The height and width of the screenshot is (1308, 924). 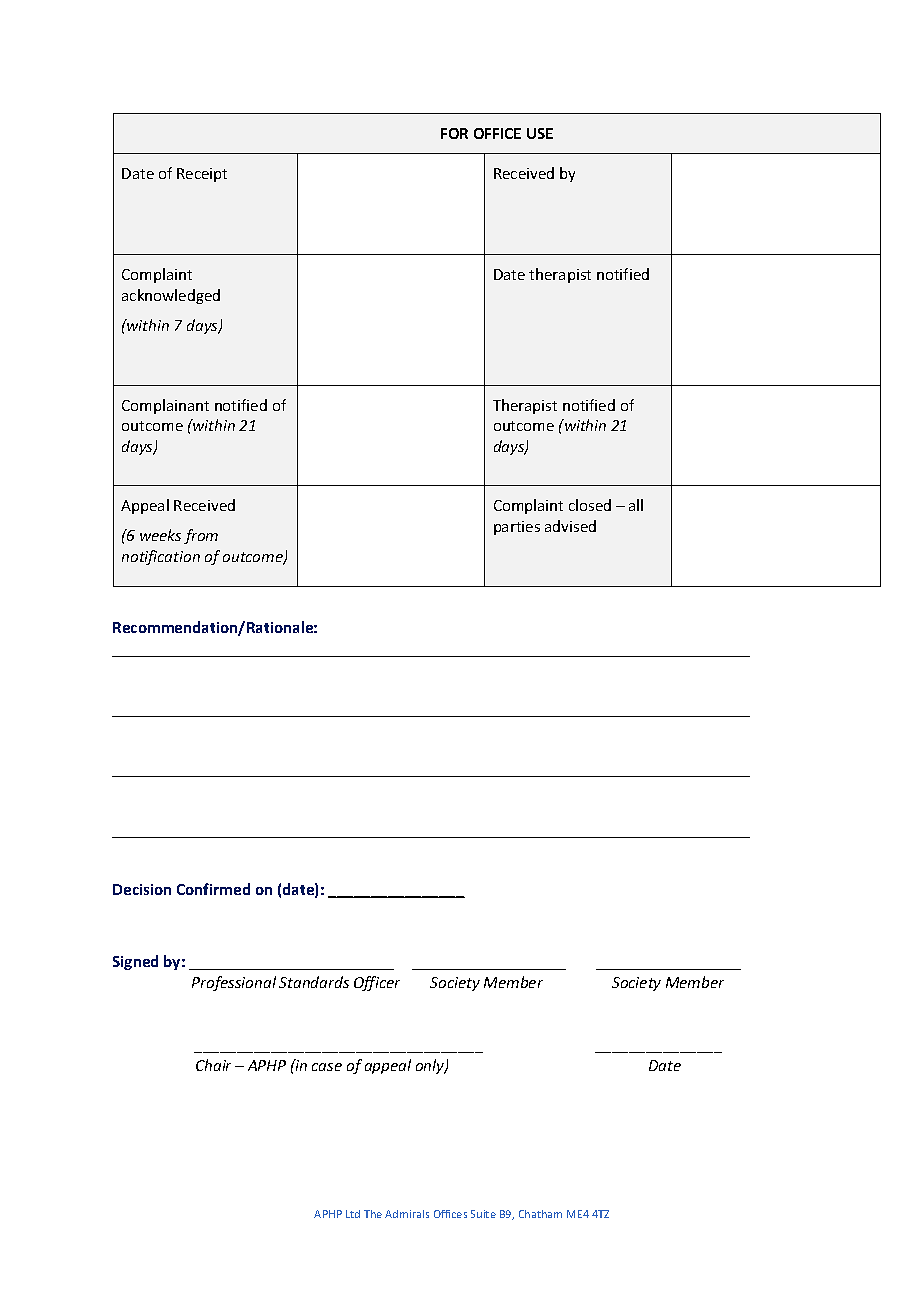 What do you see at coordinates (213, 1065) in the screenshot?
I see `Chair` at bounding box center [213, 1065].
